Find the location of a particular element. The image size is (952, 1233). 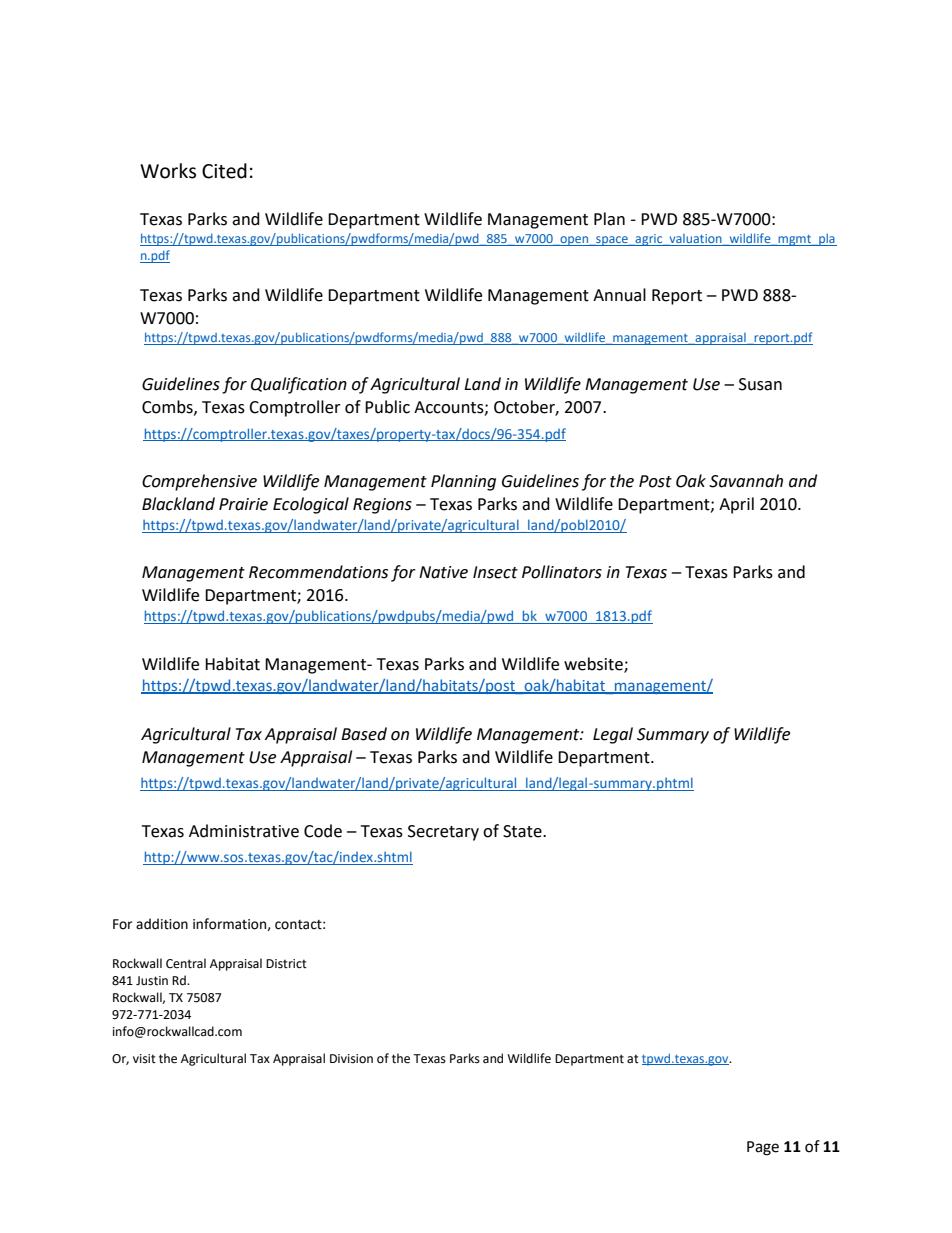

website is located at coordinates (594, 664).
